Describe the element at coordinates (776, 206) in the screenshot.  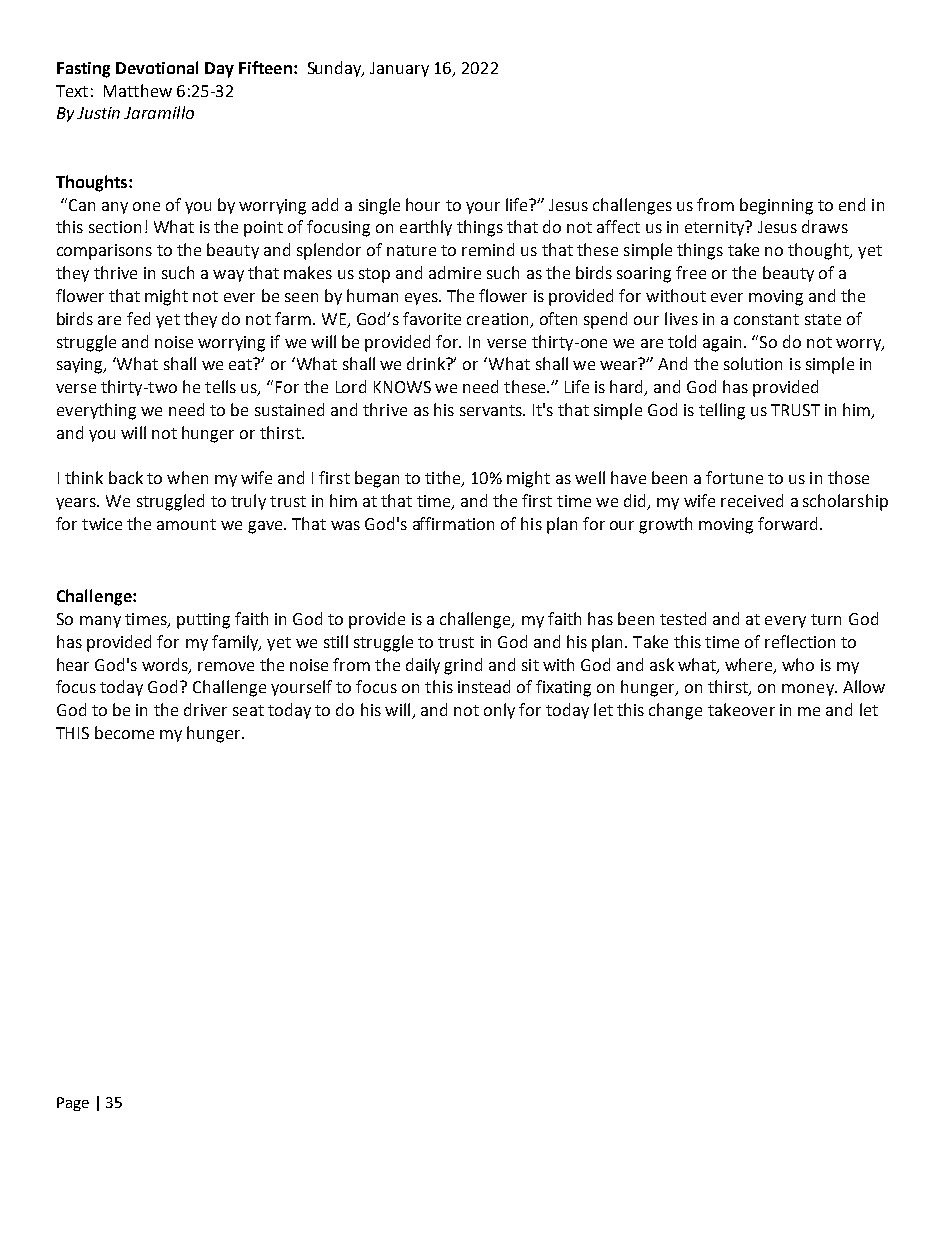
I see `beginning` at that location.
